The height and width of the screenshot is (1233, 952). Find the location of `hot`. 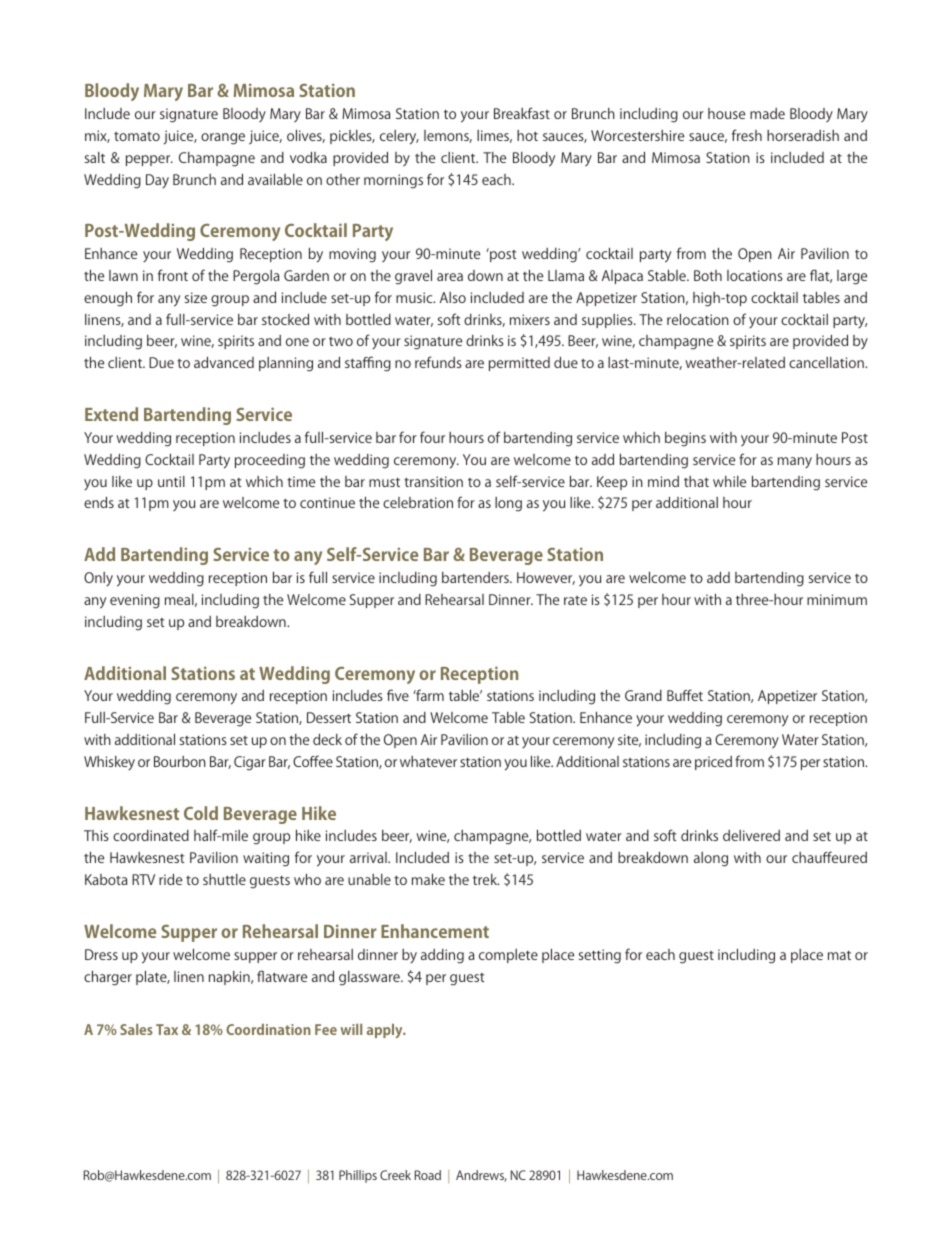

hot is located at coordinates (527, 135).
